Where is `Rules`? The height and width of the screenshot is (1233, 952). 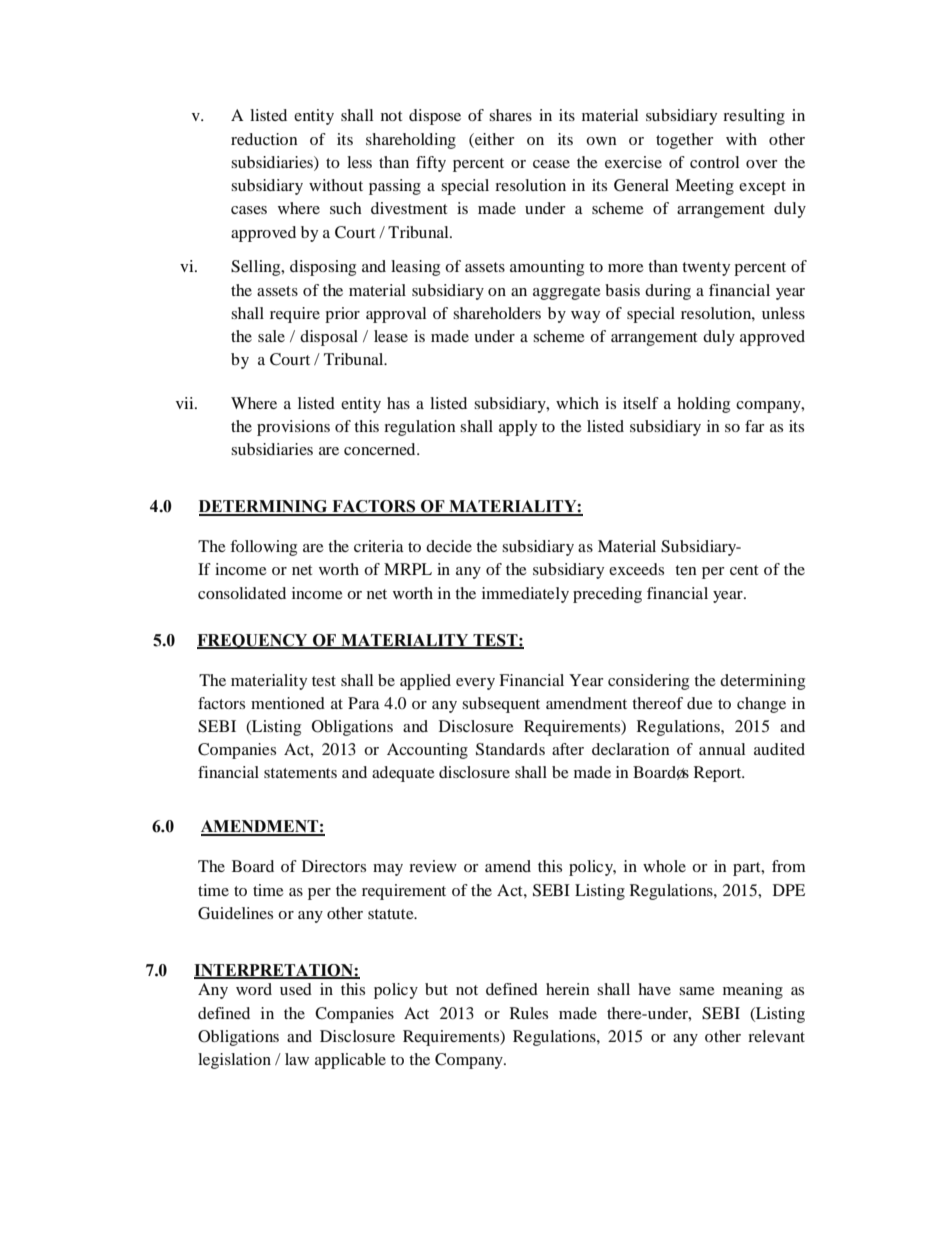
Rules is located at coordinates (529, 1013).
